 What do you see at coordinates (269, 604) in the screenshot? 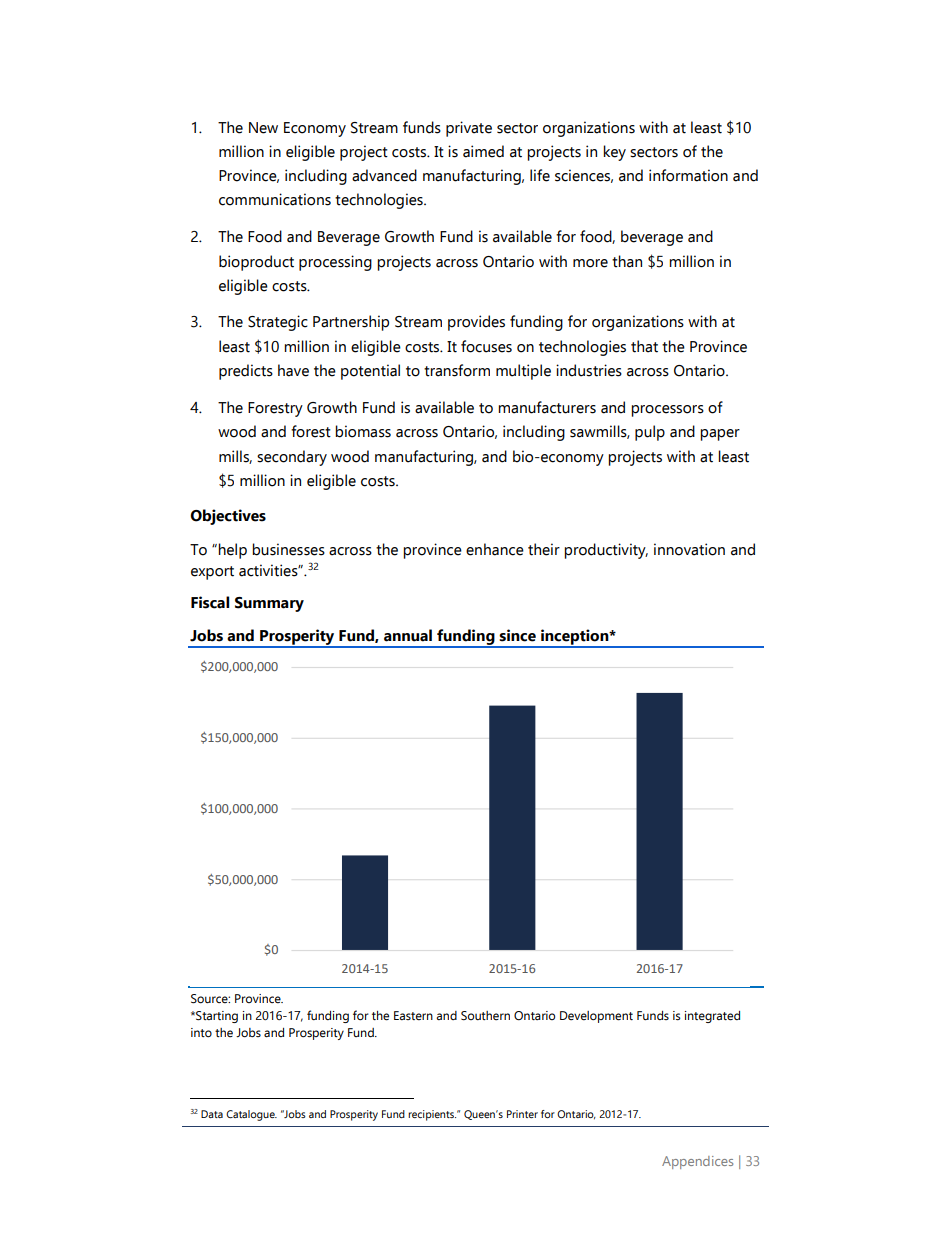
I see `Summary` at bounding box center [269, 604].
